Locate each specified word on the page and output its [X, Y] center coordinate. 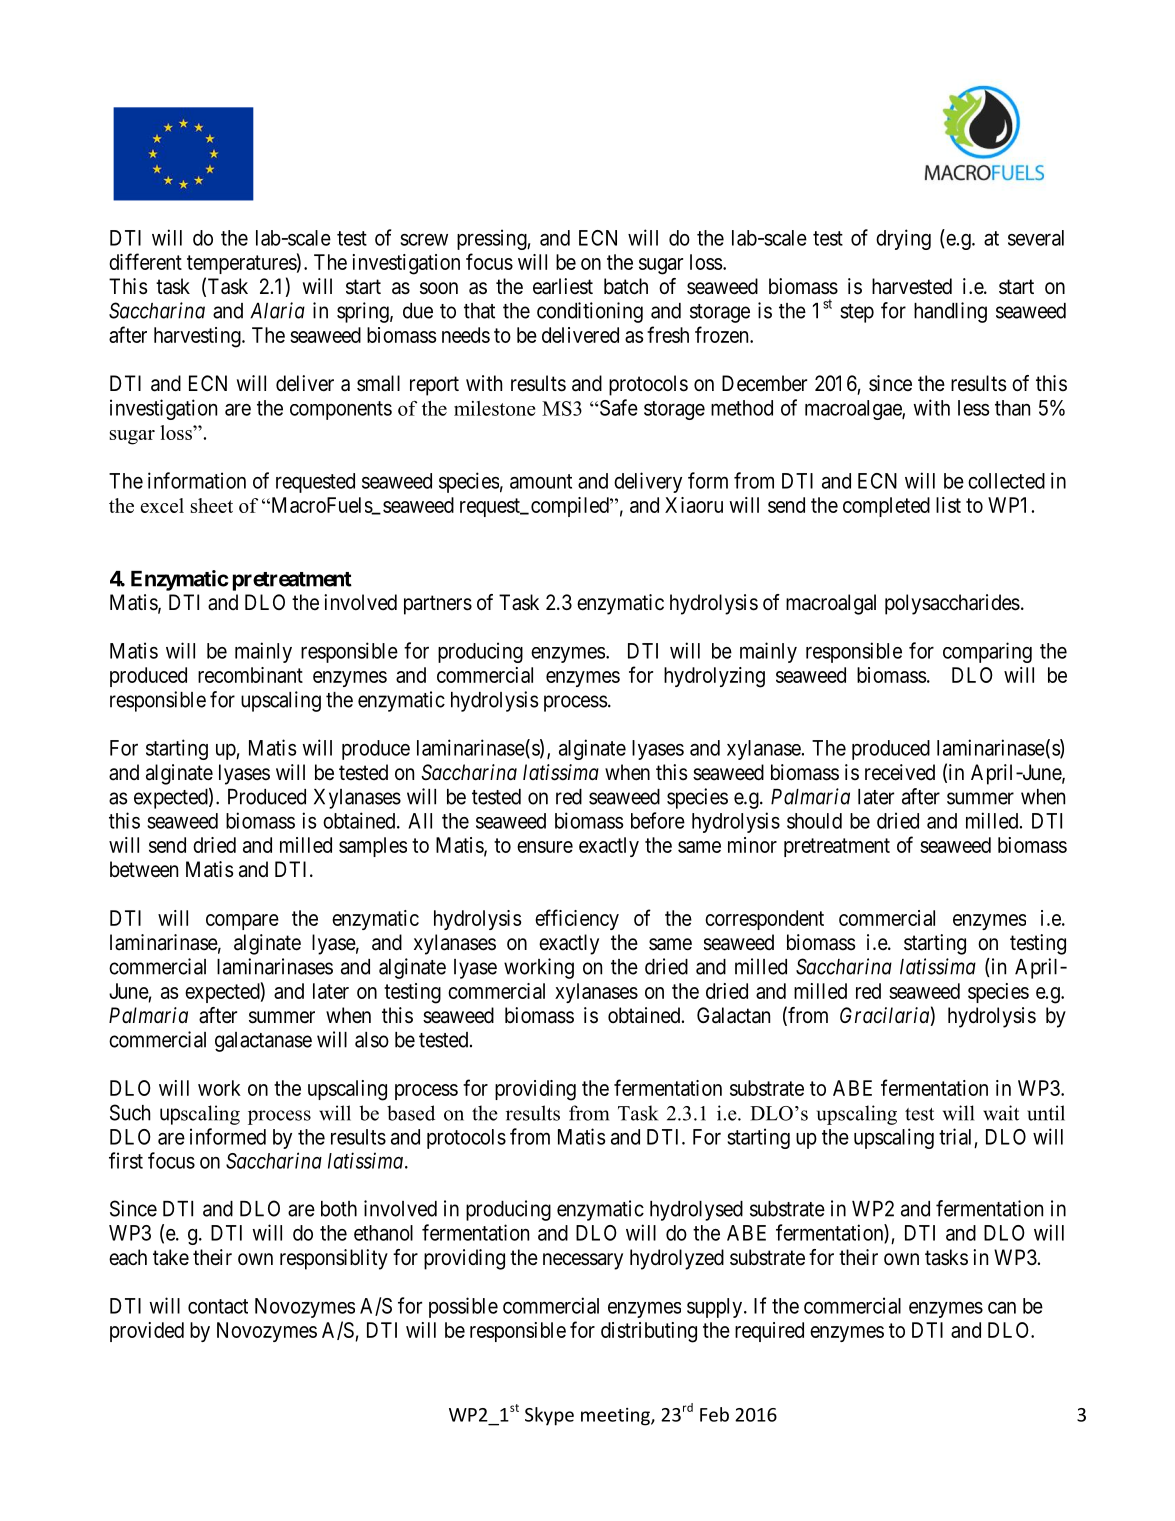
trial [955, 1136]
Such [130, 1112]
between [144, 869]
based [411, 1113]
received [900, 772]
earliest [563, 286]
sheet [212, 505]
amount [541, 481]
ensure [545, 847]
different [145, 261]
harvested [912, 286]
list [948, 505]
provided [147, 1332]
